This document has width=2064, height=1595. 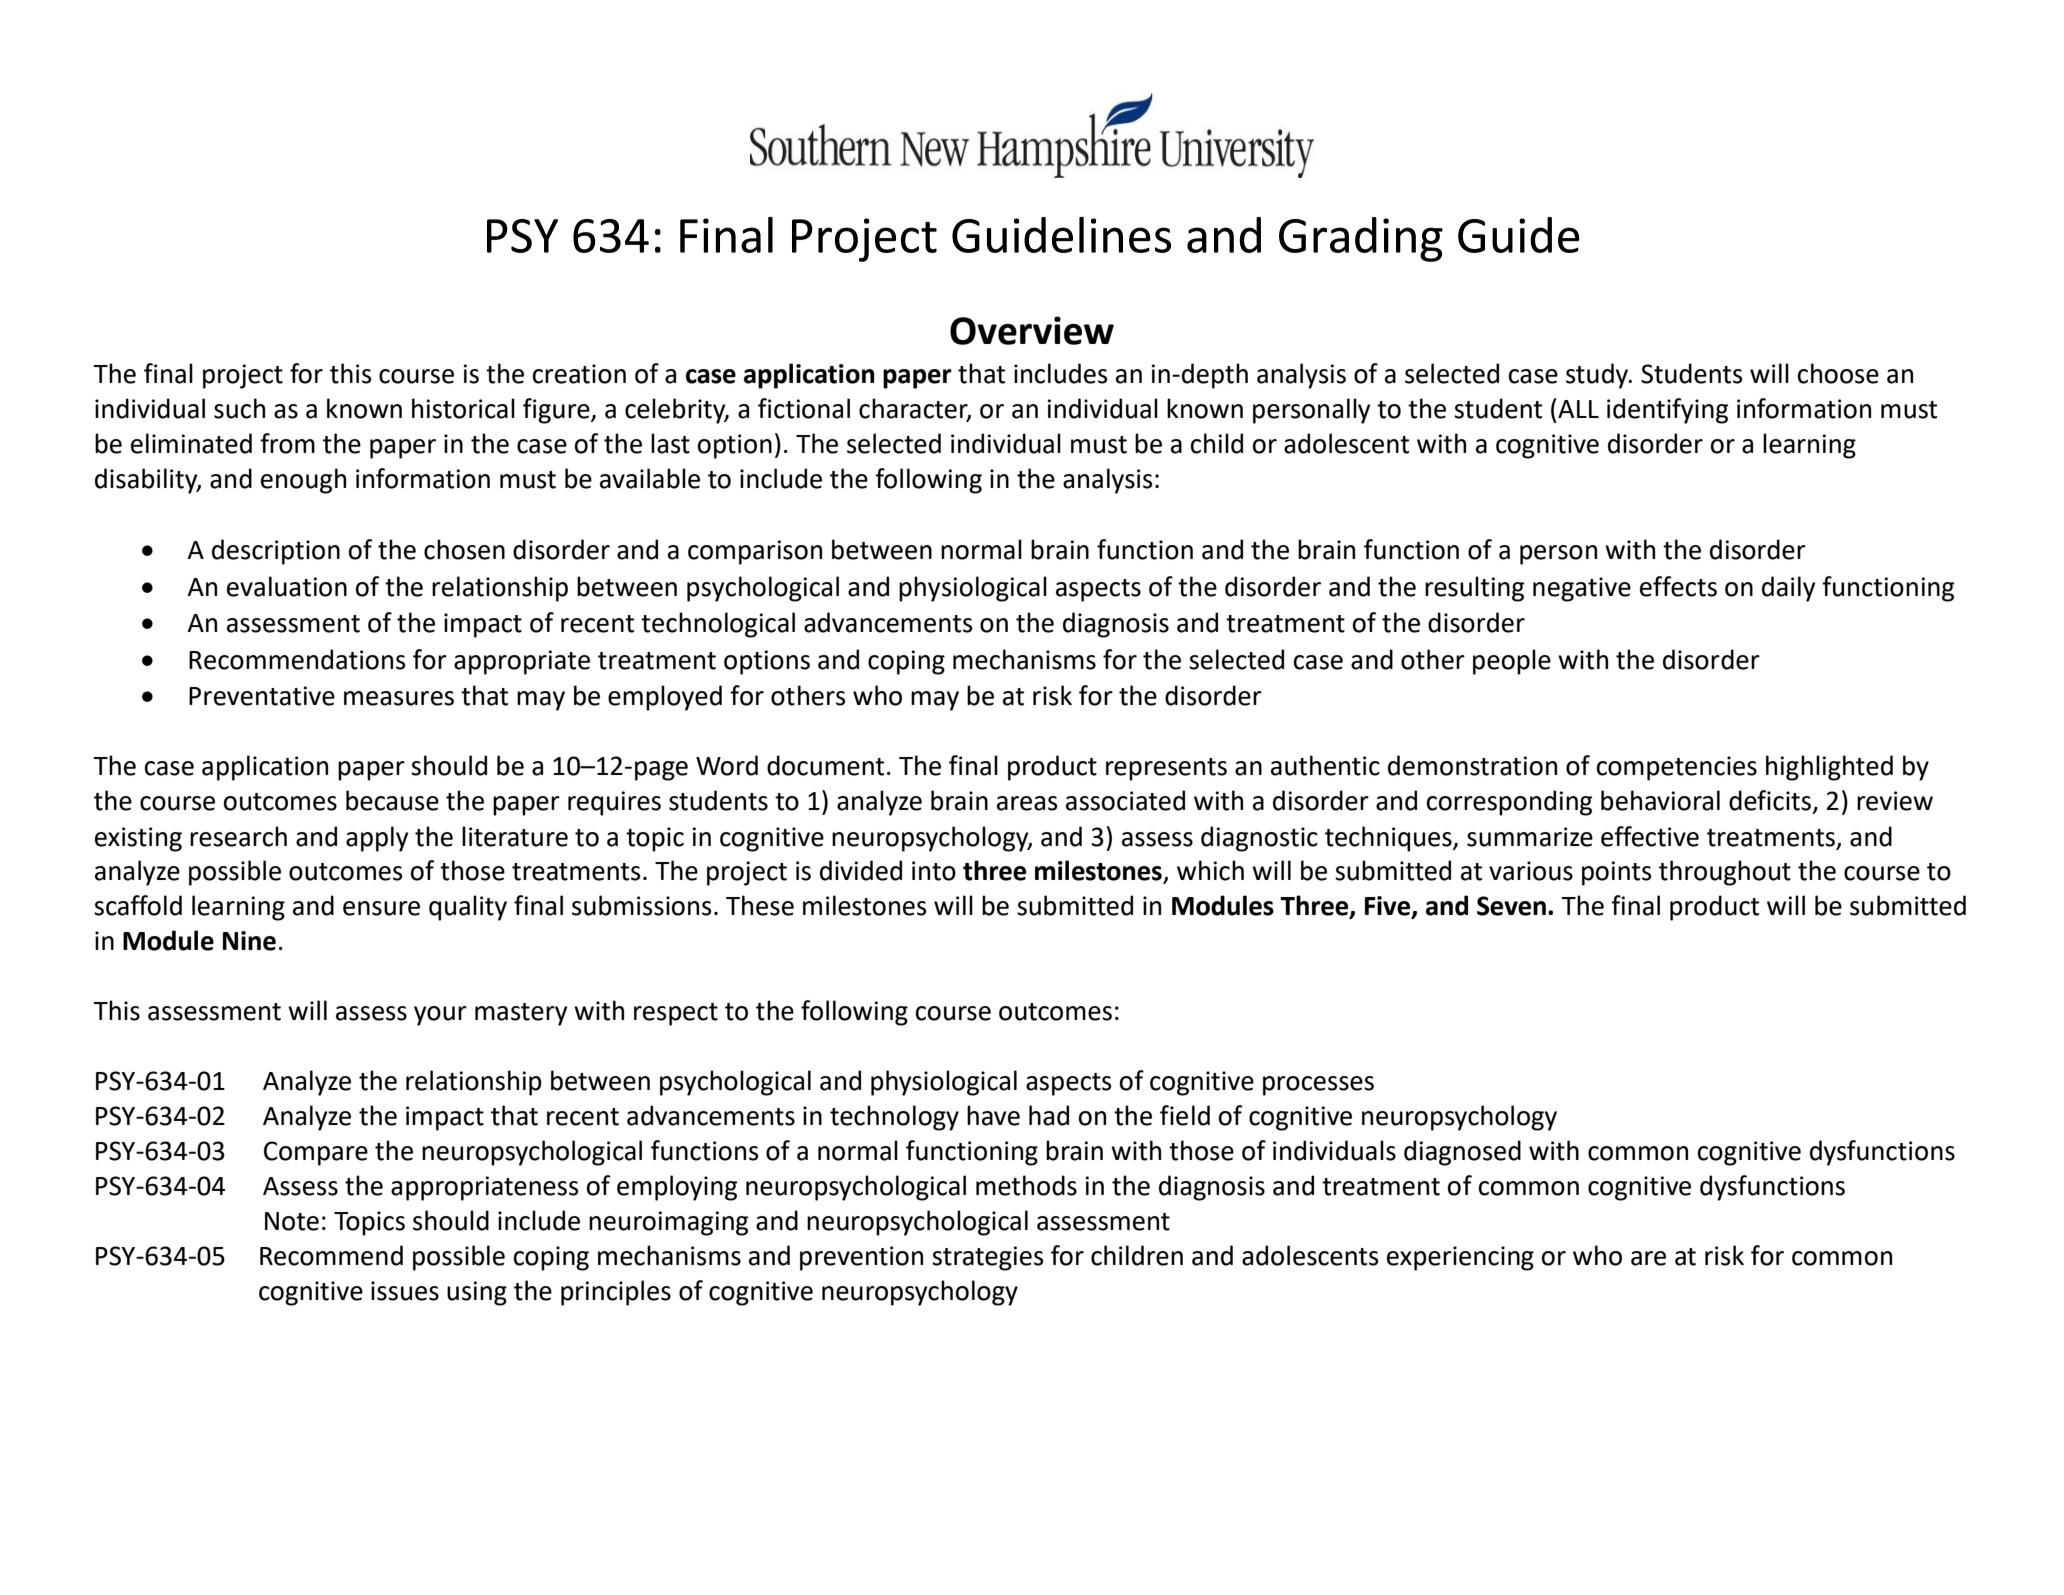 What do you see at coordinates (1725, 873) in the document?
I see `throughout` at bounding box center [1725, 873].
